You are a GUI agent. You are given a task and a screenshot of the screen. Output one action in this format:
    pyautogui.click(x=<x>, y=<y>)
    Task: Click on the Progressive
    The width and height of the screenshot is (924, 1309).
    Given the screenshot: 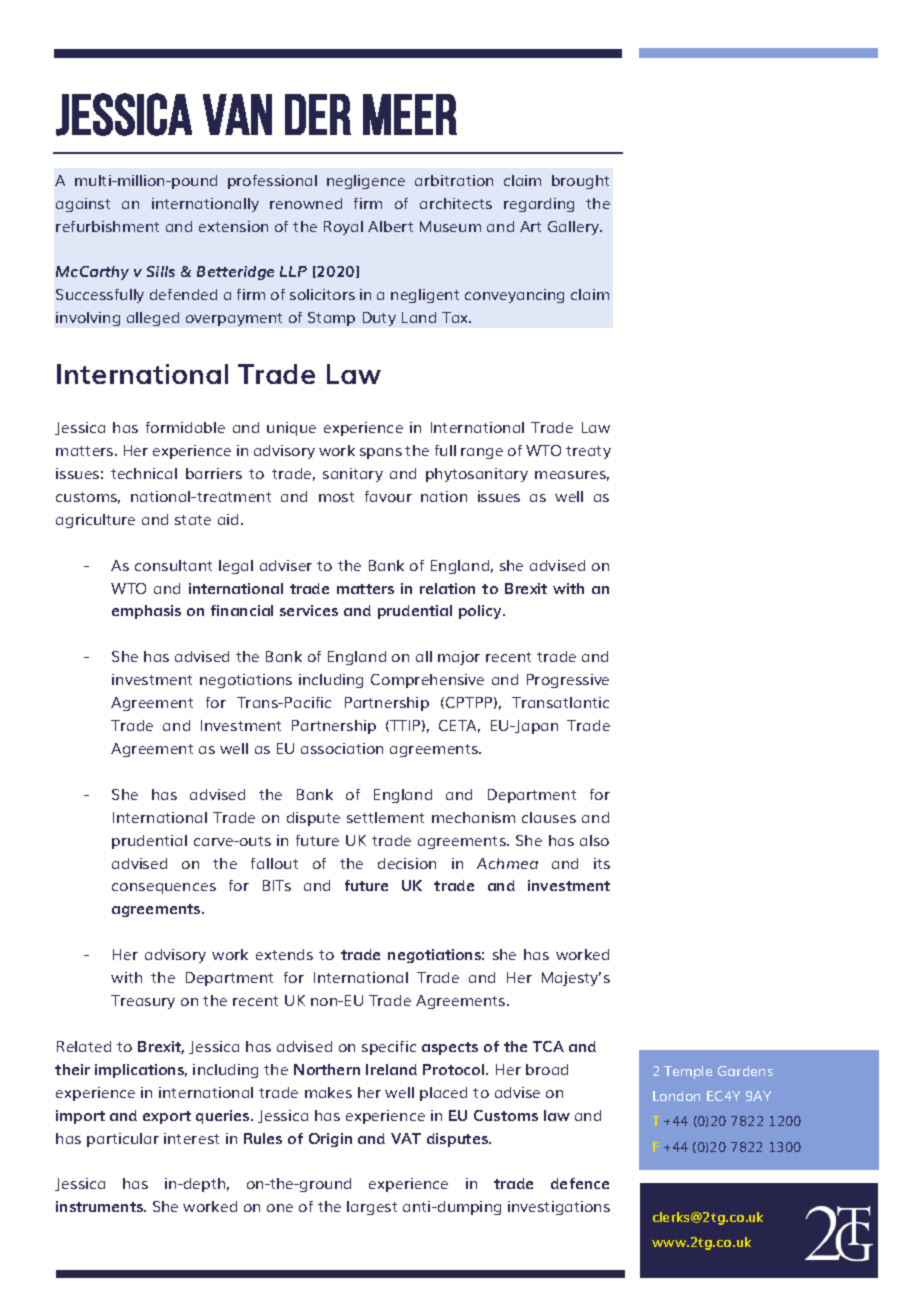 What is the action you would take?
    pyautogui.click(x=568, y=681)
